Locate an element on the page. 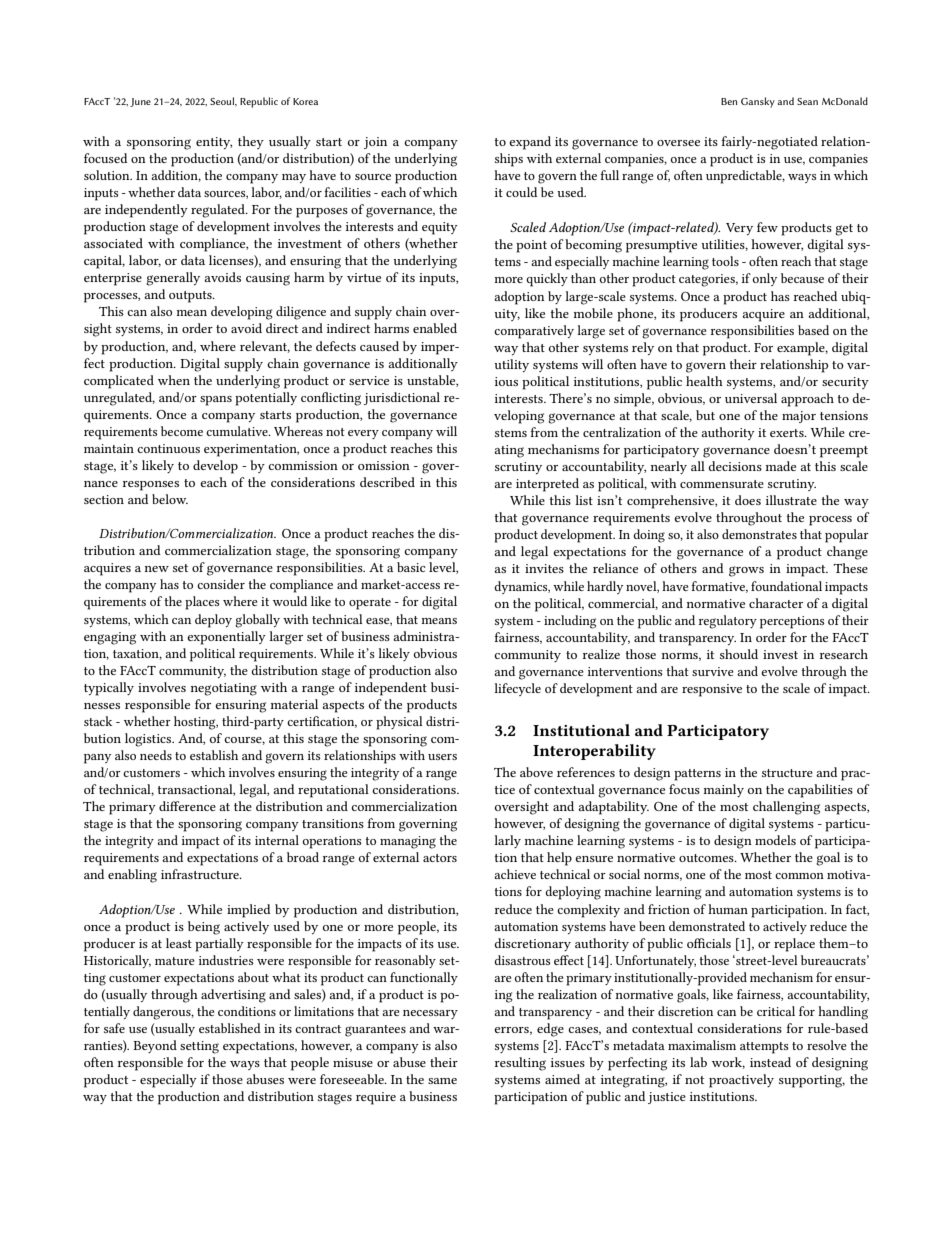 This document has height=1233, width=952. utility is located at coordinates (511, 365).
